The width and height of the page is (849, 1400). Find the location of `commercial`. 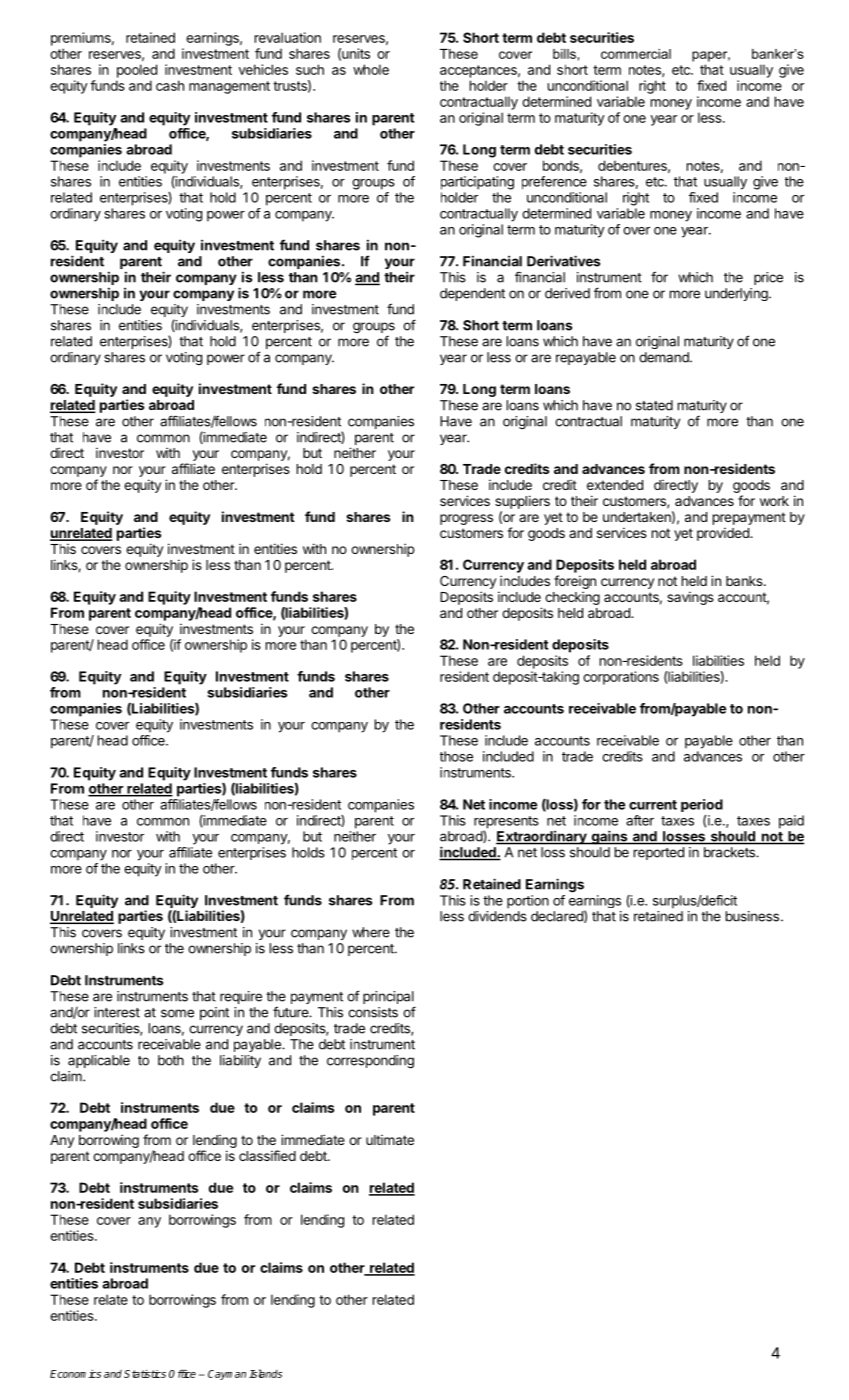

commercial is located at coordinates (636, 54).
